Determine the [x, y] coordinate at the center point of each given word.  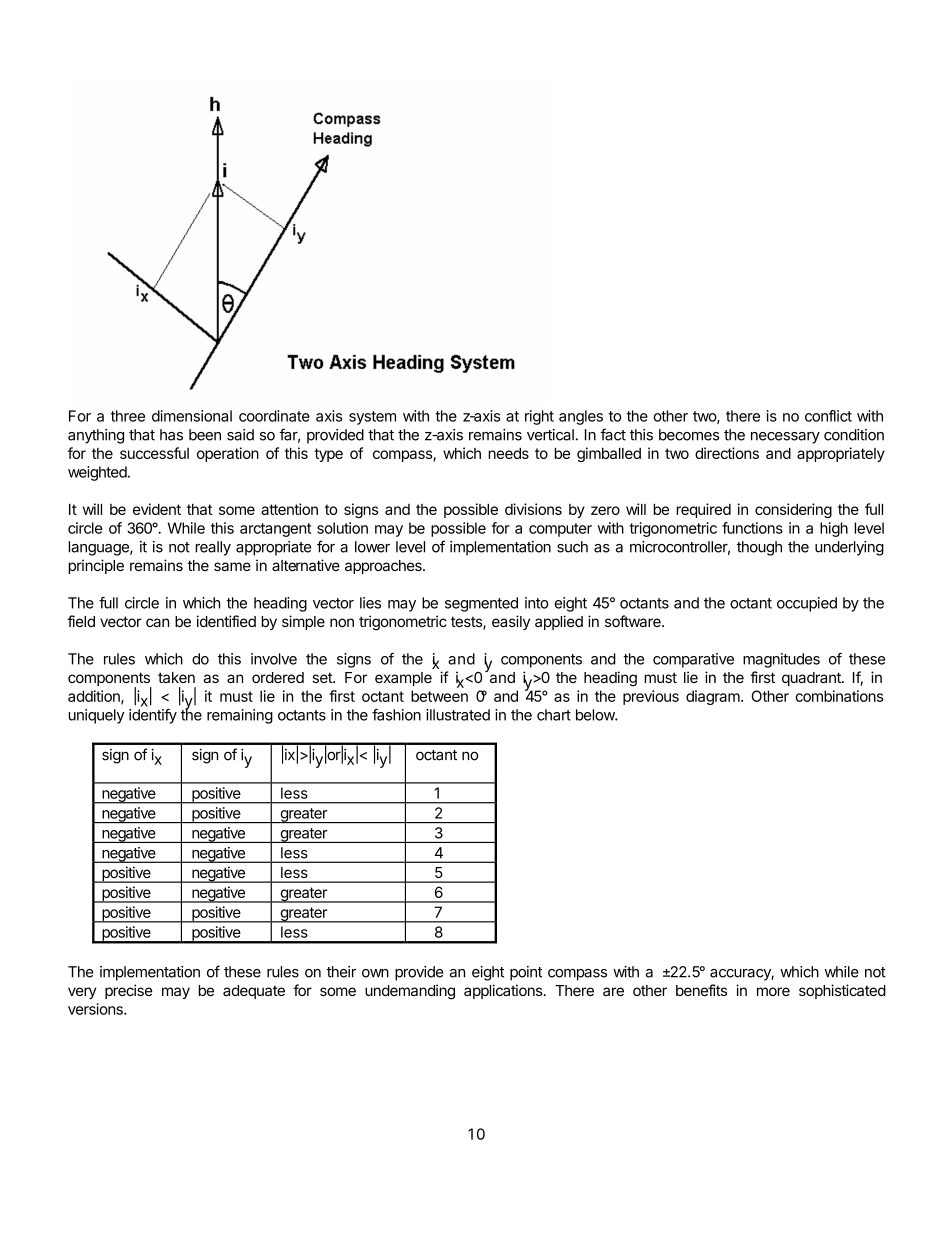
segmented [481, 604]
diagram [714, 697]
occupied [807, 604]
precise [129, 991]
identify [153, 716]
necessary [785, 438]
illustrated [458, 715]
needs [508, 453]
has [171, 435]
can [157, 622]
